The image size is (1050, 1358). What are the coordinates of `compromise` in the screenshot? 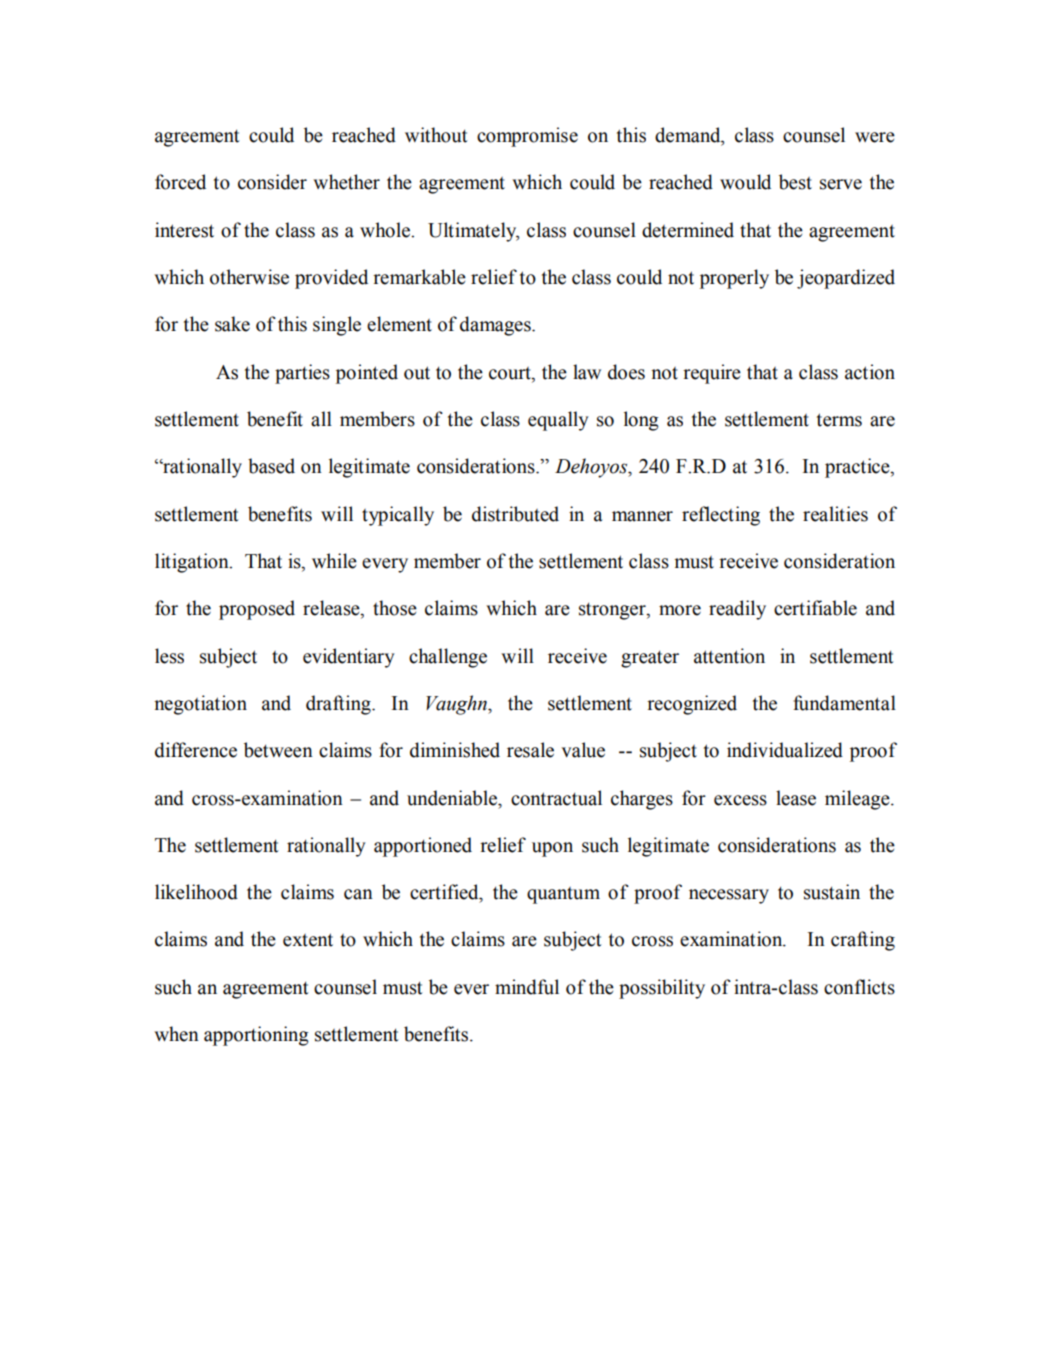 It's located at (527, 137).
